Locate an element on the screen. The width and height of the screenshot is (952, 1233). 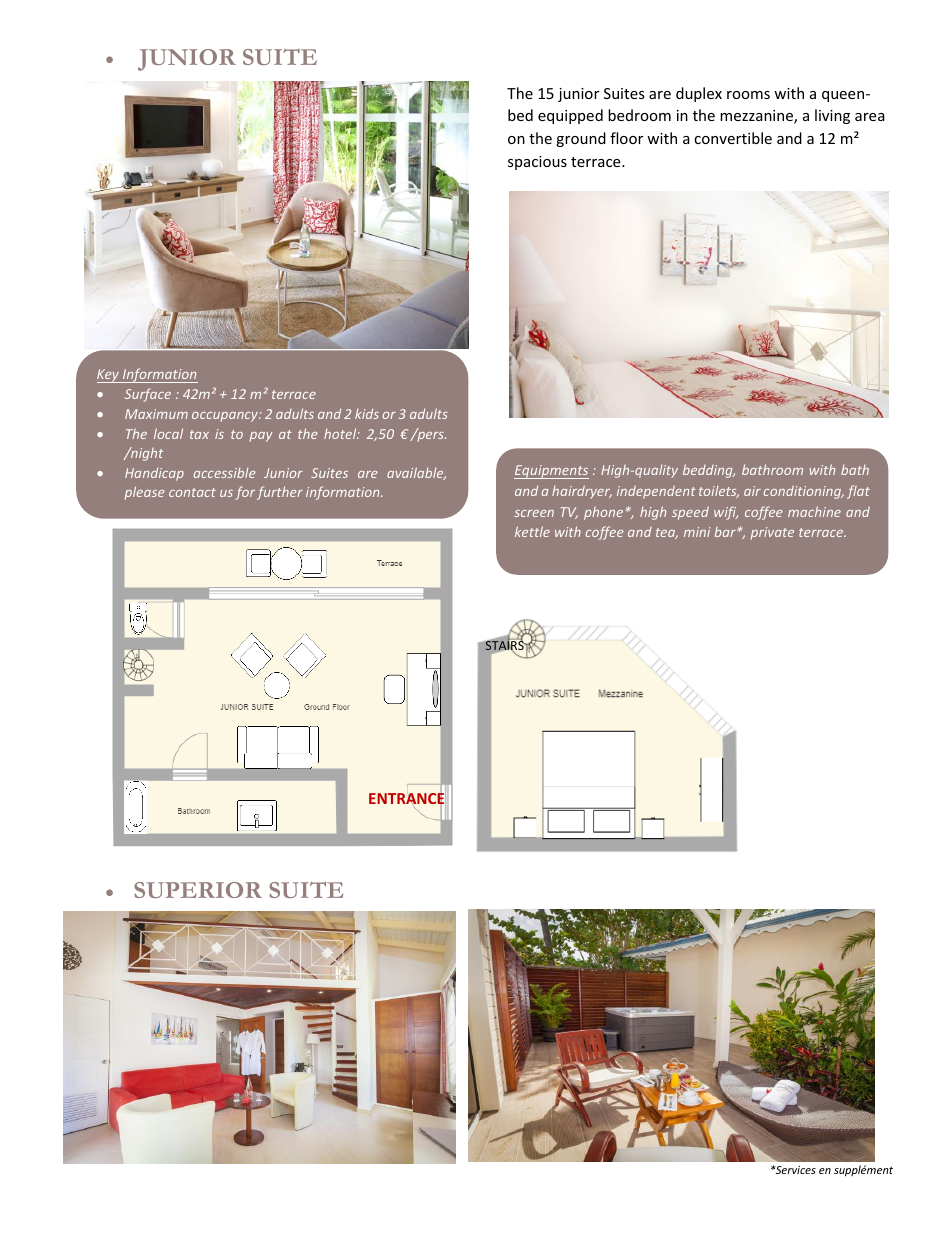
screen is located at coordinates (534, 513).
